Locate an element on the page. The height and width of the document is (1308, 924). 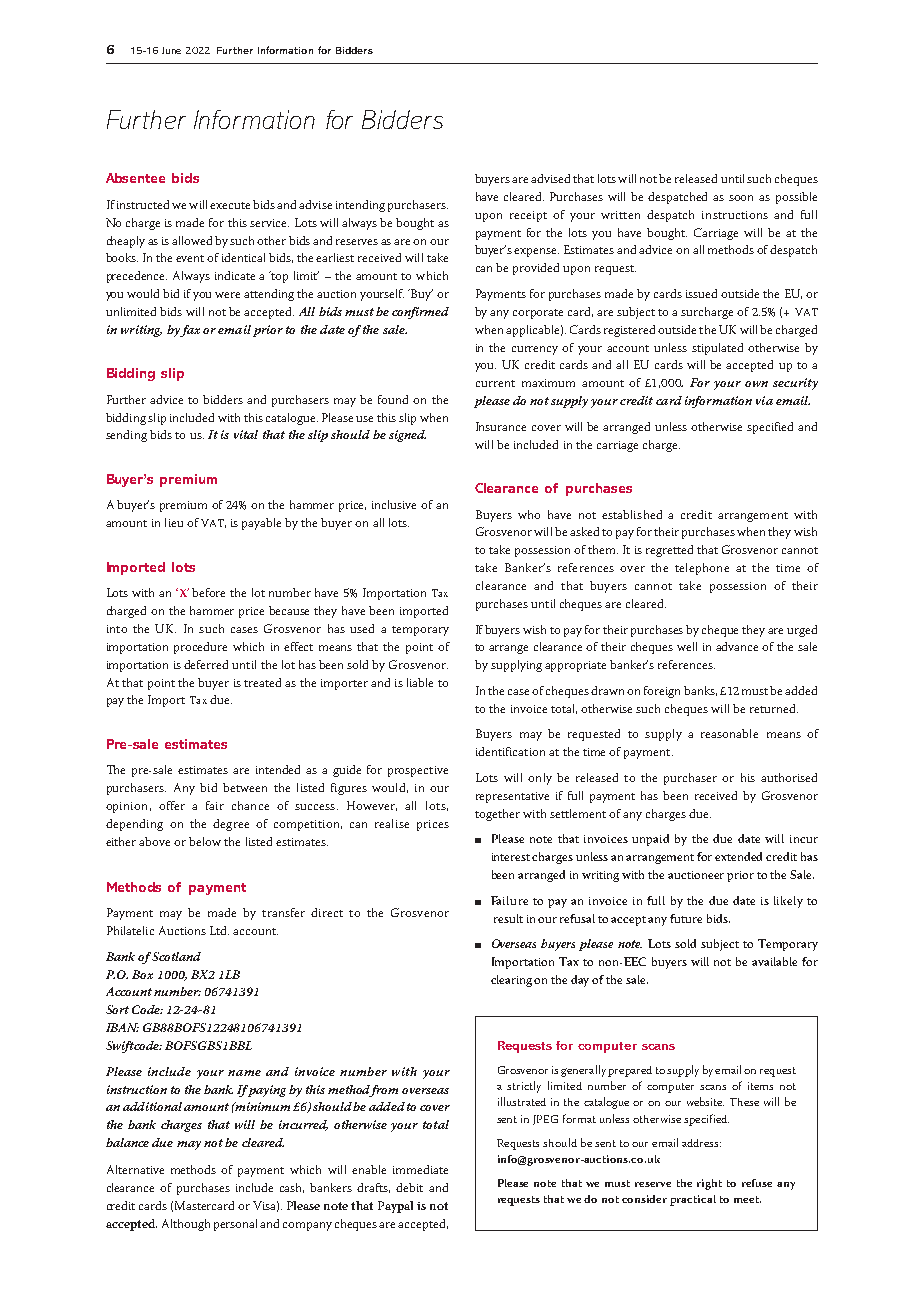
receipt is located at coordinates (528, 216).
